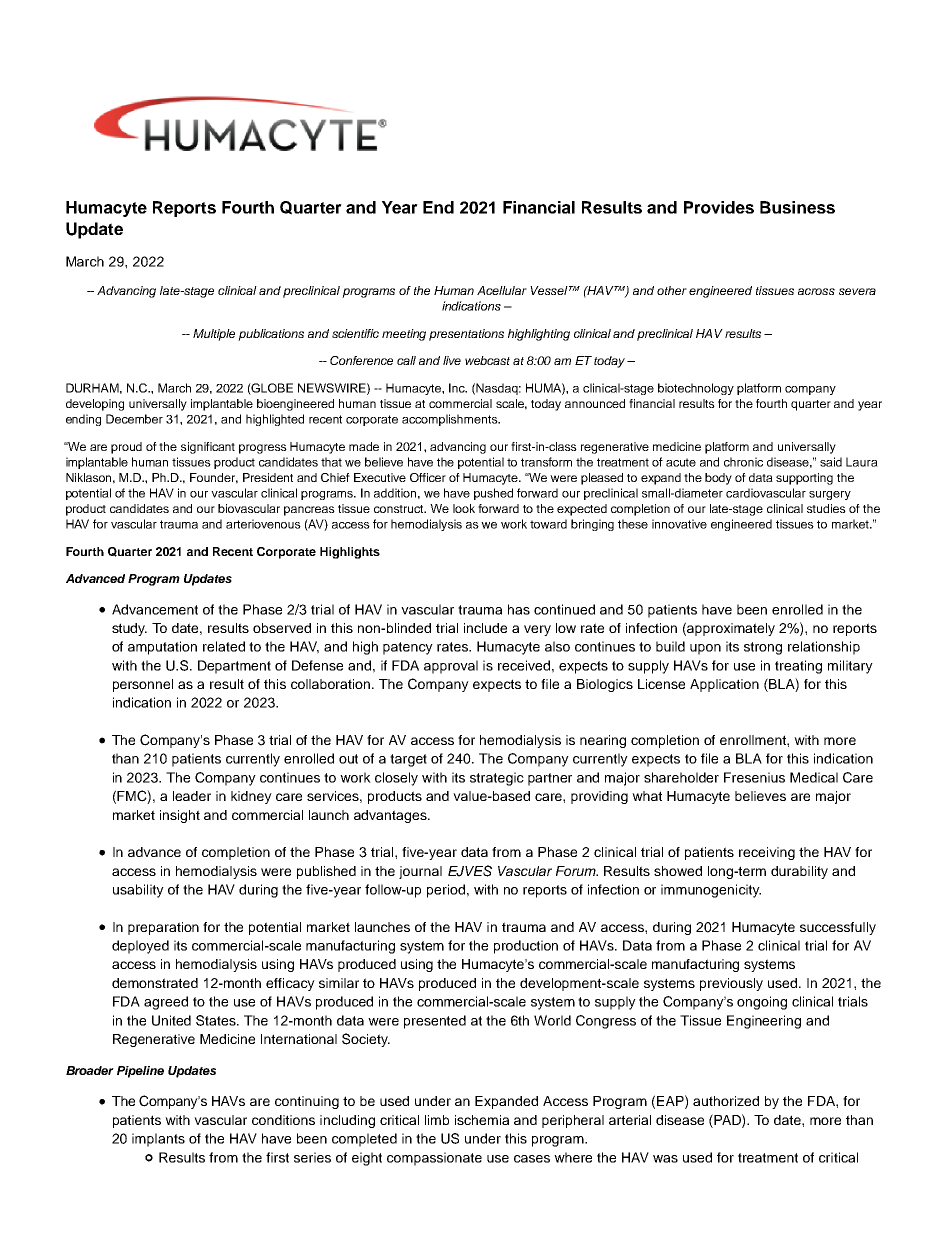 The width and height of the page is (952, 1233). Describe the element at coordinates (797, 207) in the page. I see `Business` at that location.
